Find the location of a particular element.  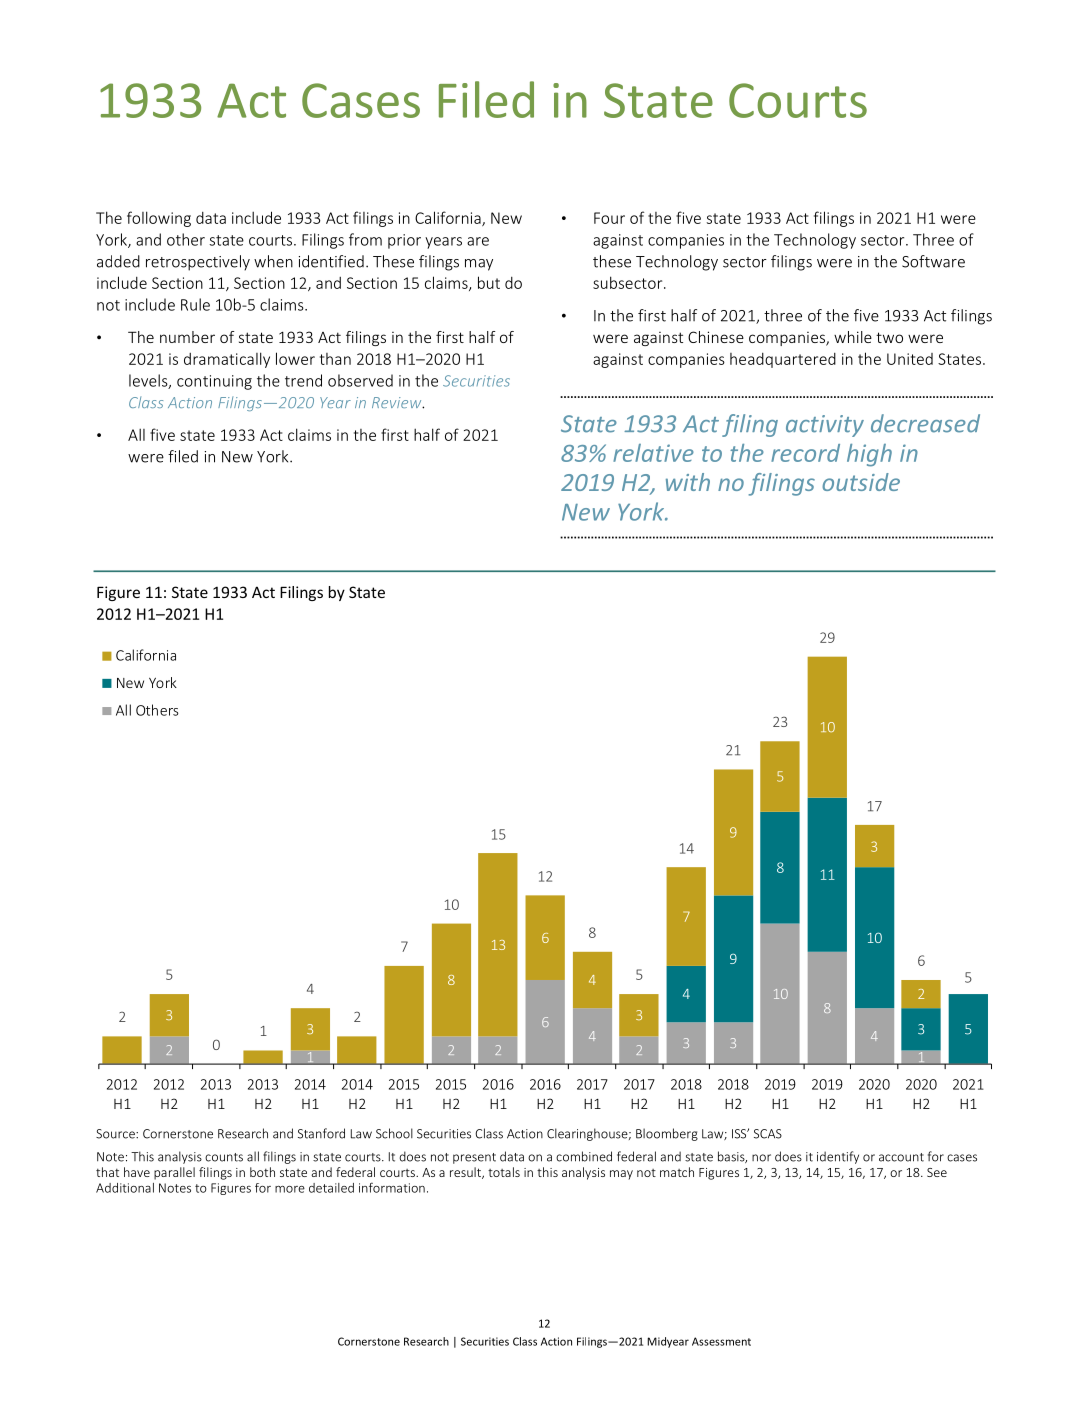

retrospectively is located at coordinates (198, 263).
